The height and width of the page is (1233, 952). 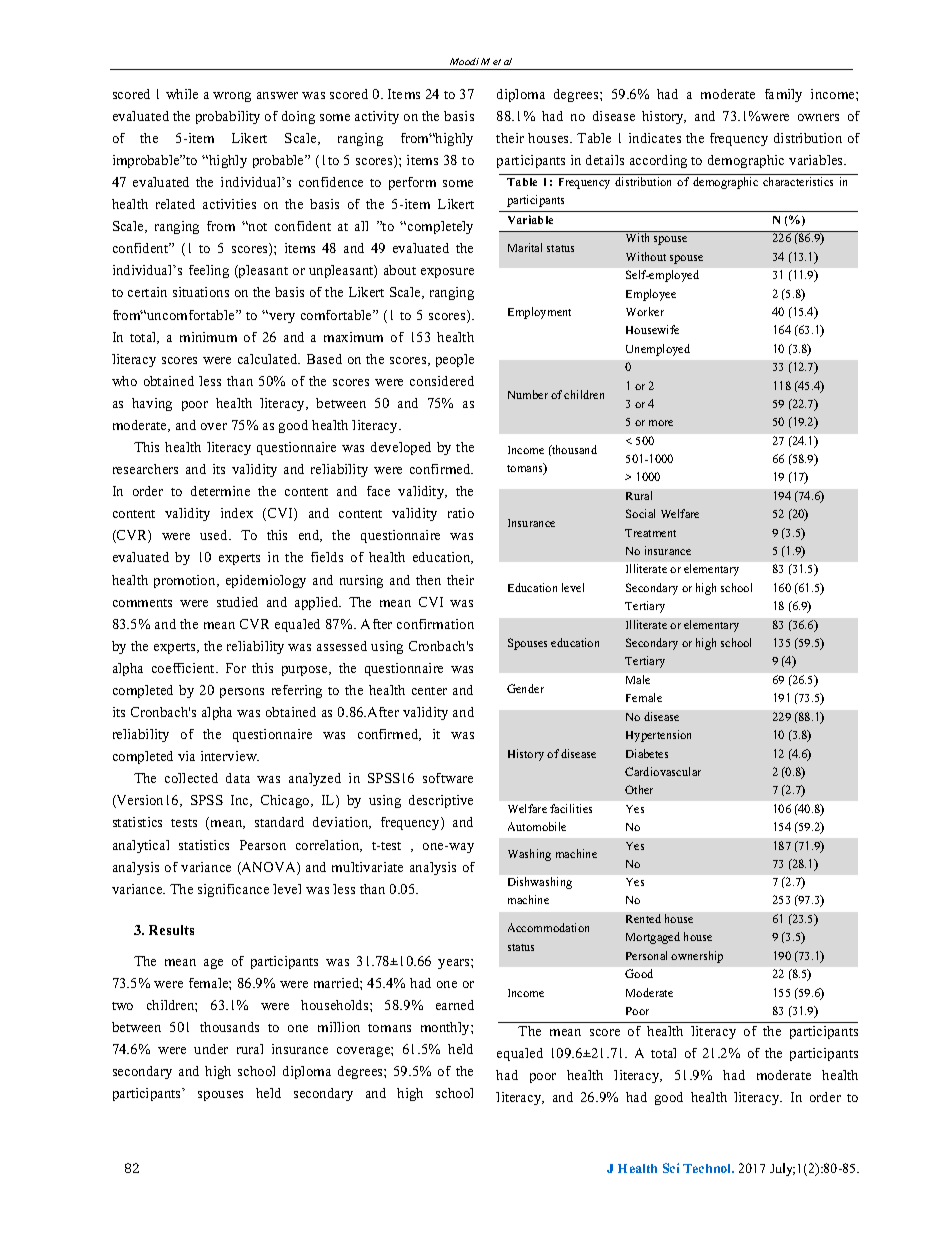 I want to click on earned, so click(x=455, y=1005).
